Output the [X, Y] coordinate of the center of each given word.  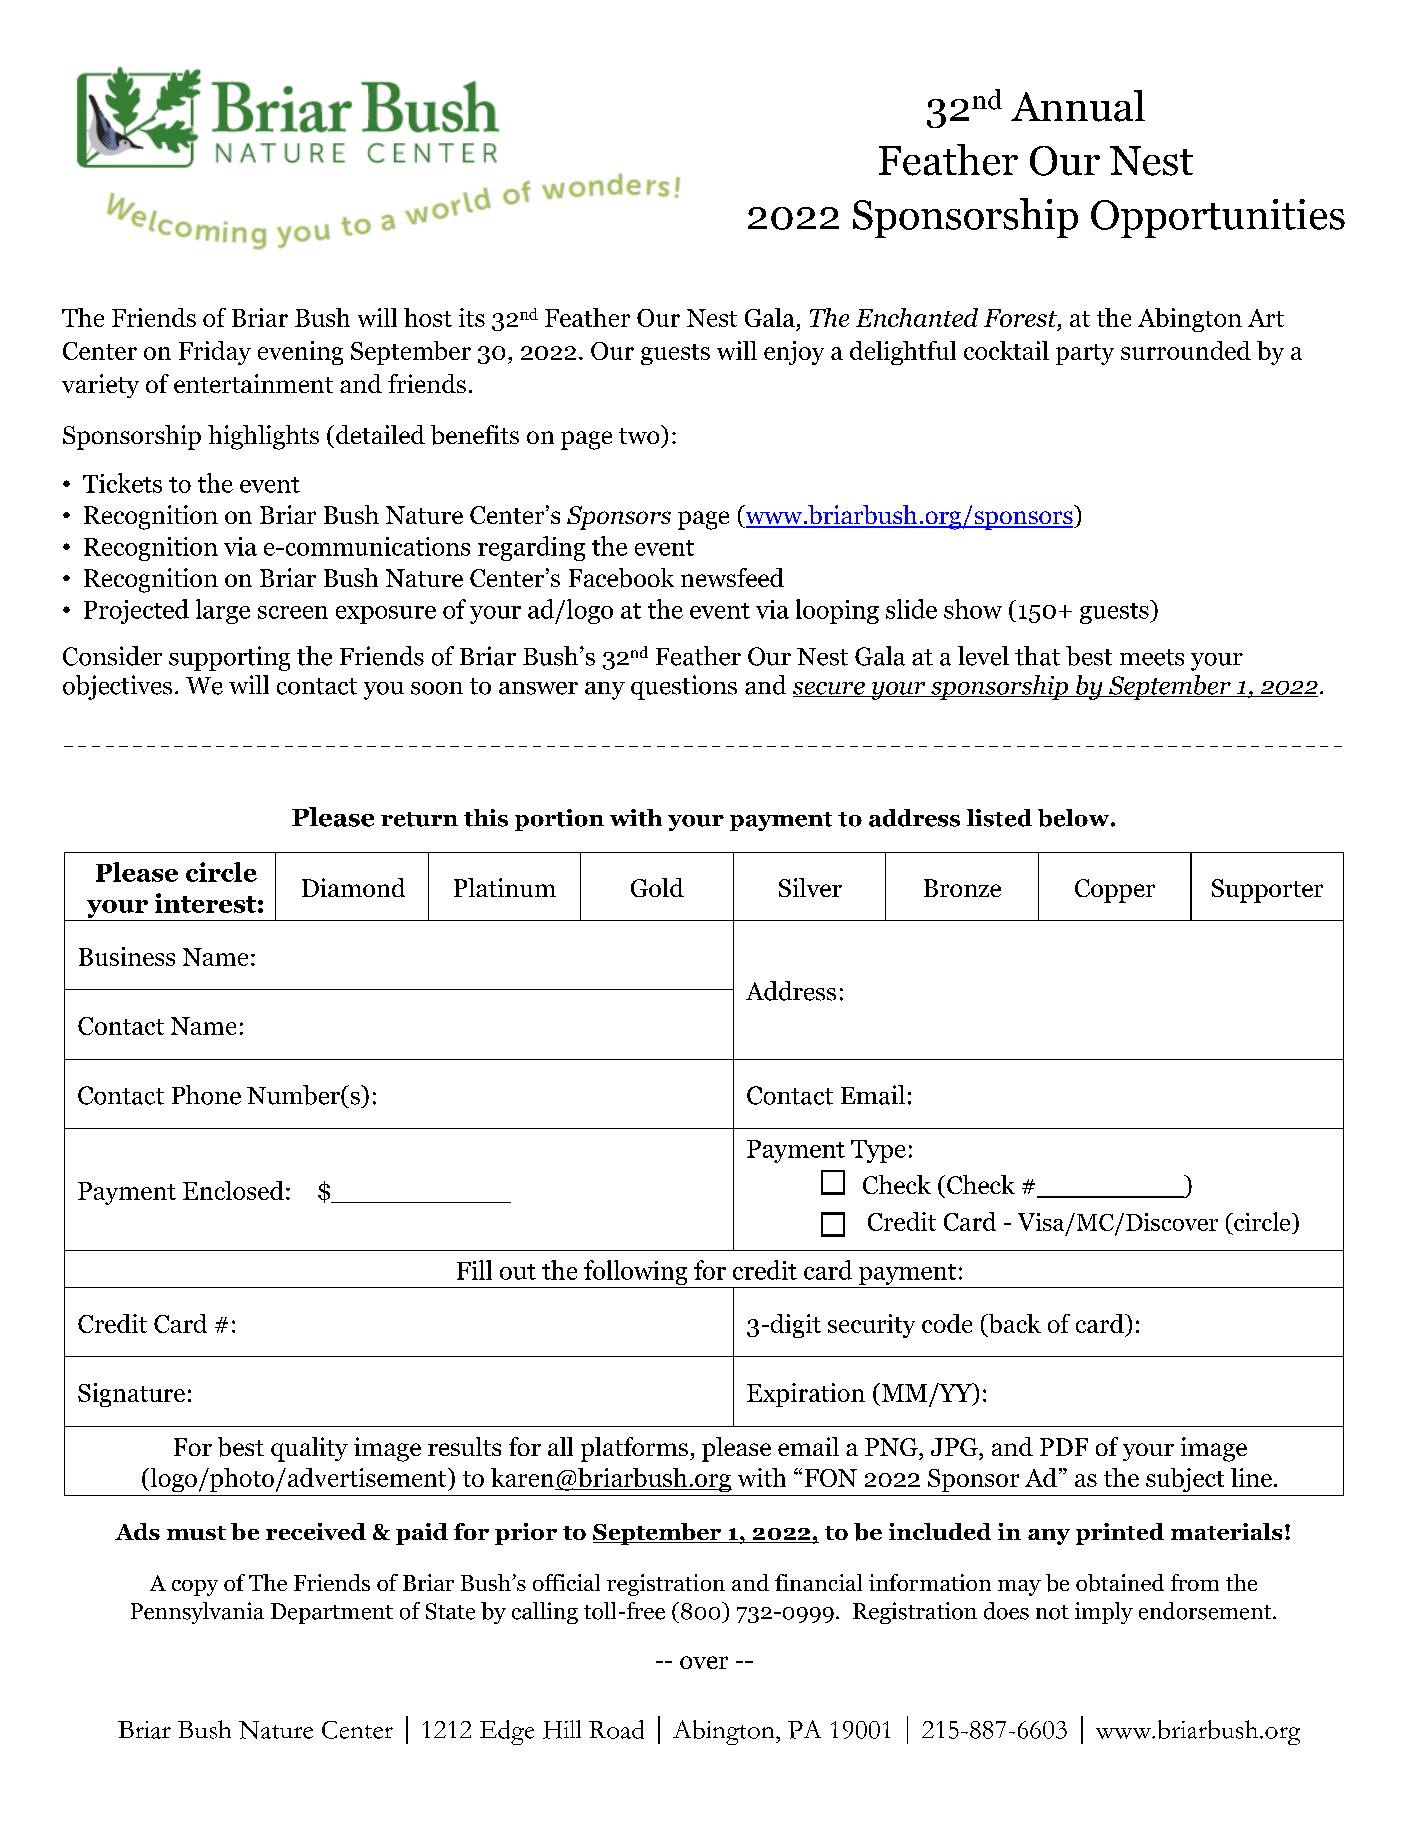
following [635, 1272]
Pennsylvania [197, 1613]
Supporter [1267, 891]
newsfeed [732, 577]
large [223, 611]
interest [205, 903]
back [1013, 1325]
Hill [562, 1729]
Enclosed [233, 1190]
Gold [657, 887]
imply [1104, 1613]
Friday [215, 353]
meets [1152, 657]
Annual [1078, 106]
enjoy [794, 353]
